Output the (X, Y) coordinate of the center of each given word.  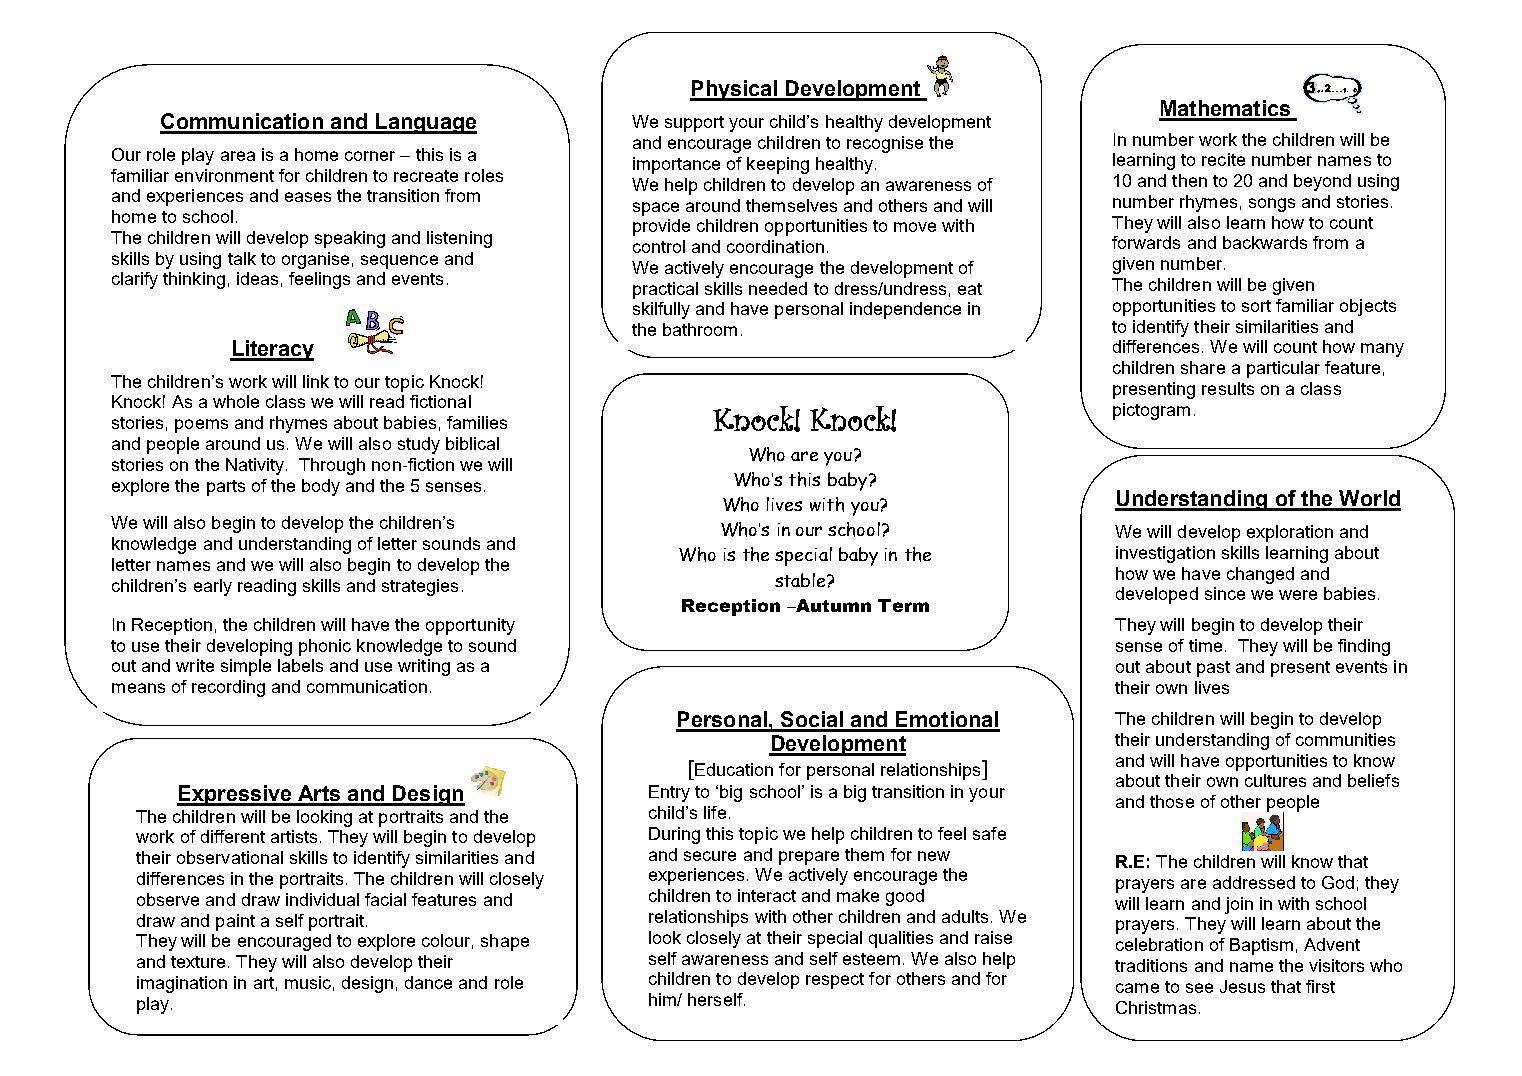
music (308, 982)
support (694, 124)
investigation (1165, 554)
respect (835, 981)
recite (1223, 159)
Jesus (1242, 986)
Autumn (832, 605)
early (213, 587)
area (238, 156)
